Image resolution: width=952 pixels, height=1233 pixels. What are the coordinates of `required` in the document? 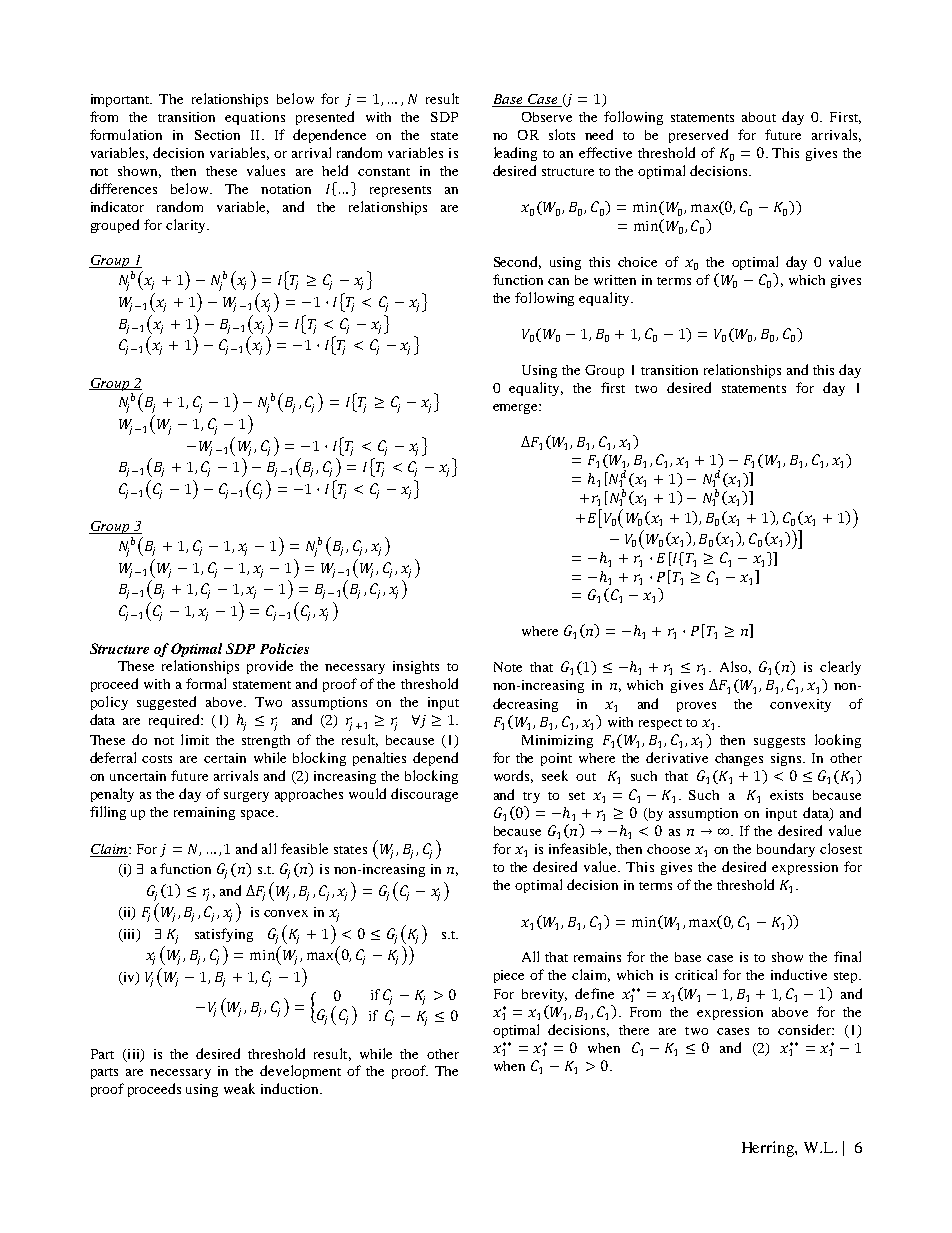 It's located at (175, 721).
